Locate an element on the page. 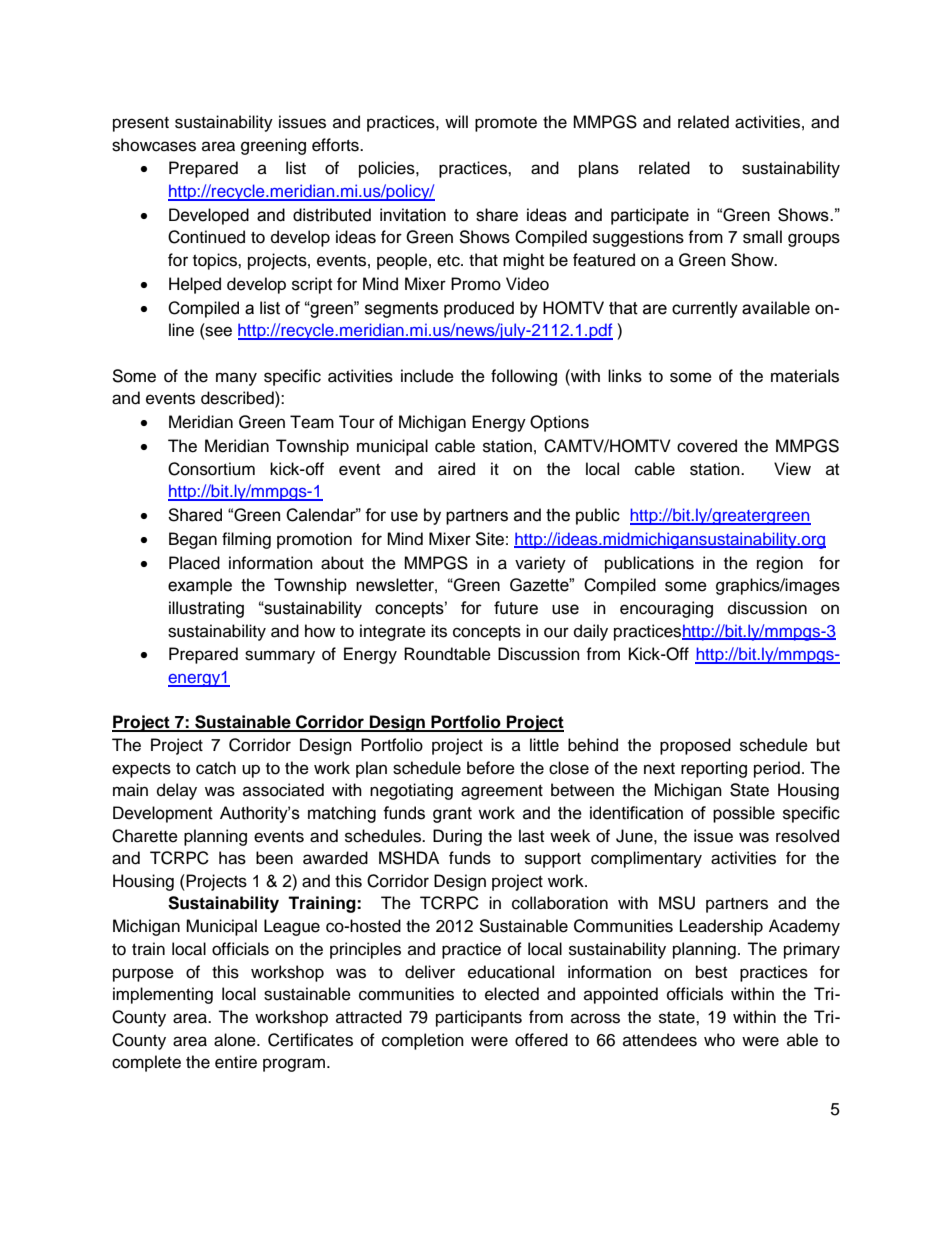 The height and width of the document is (1233, 952). catch is located at coordinates (216, 768).
